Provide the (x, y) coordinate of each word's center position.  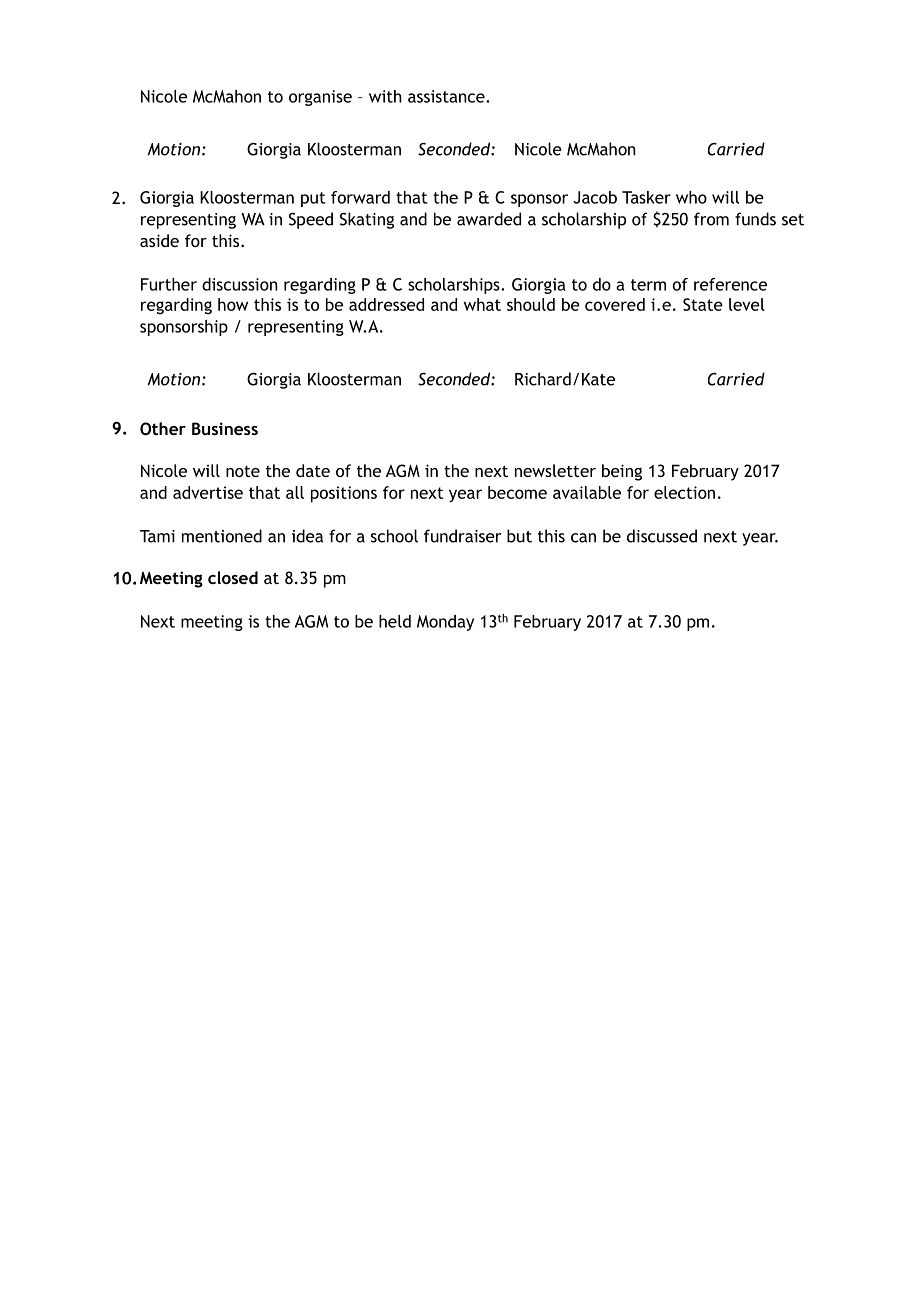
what (482, 304)
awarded (489, 219)
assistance (447, 96)
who (691, 197)
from (711, 219)
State (703, 304)
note (243, 471)
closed (233, 577)
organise (320, 98)
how (233, 304)
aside (159, 240)
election (684, 492)
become (517, 492)
